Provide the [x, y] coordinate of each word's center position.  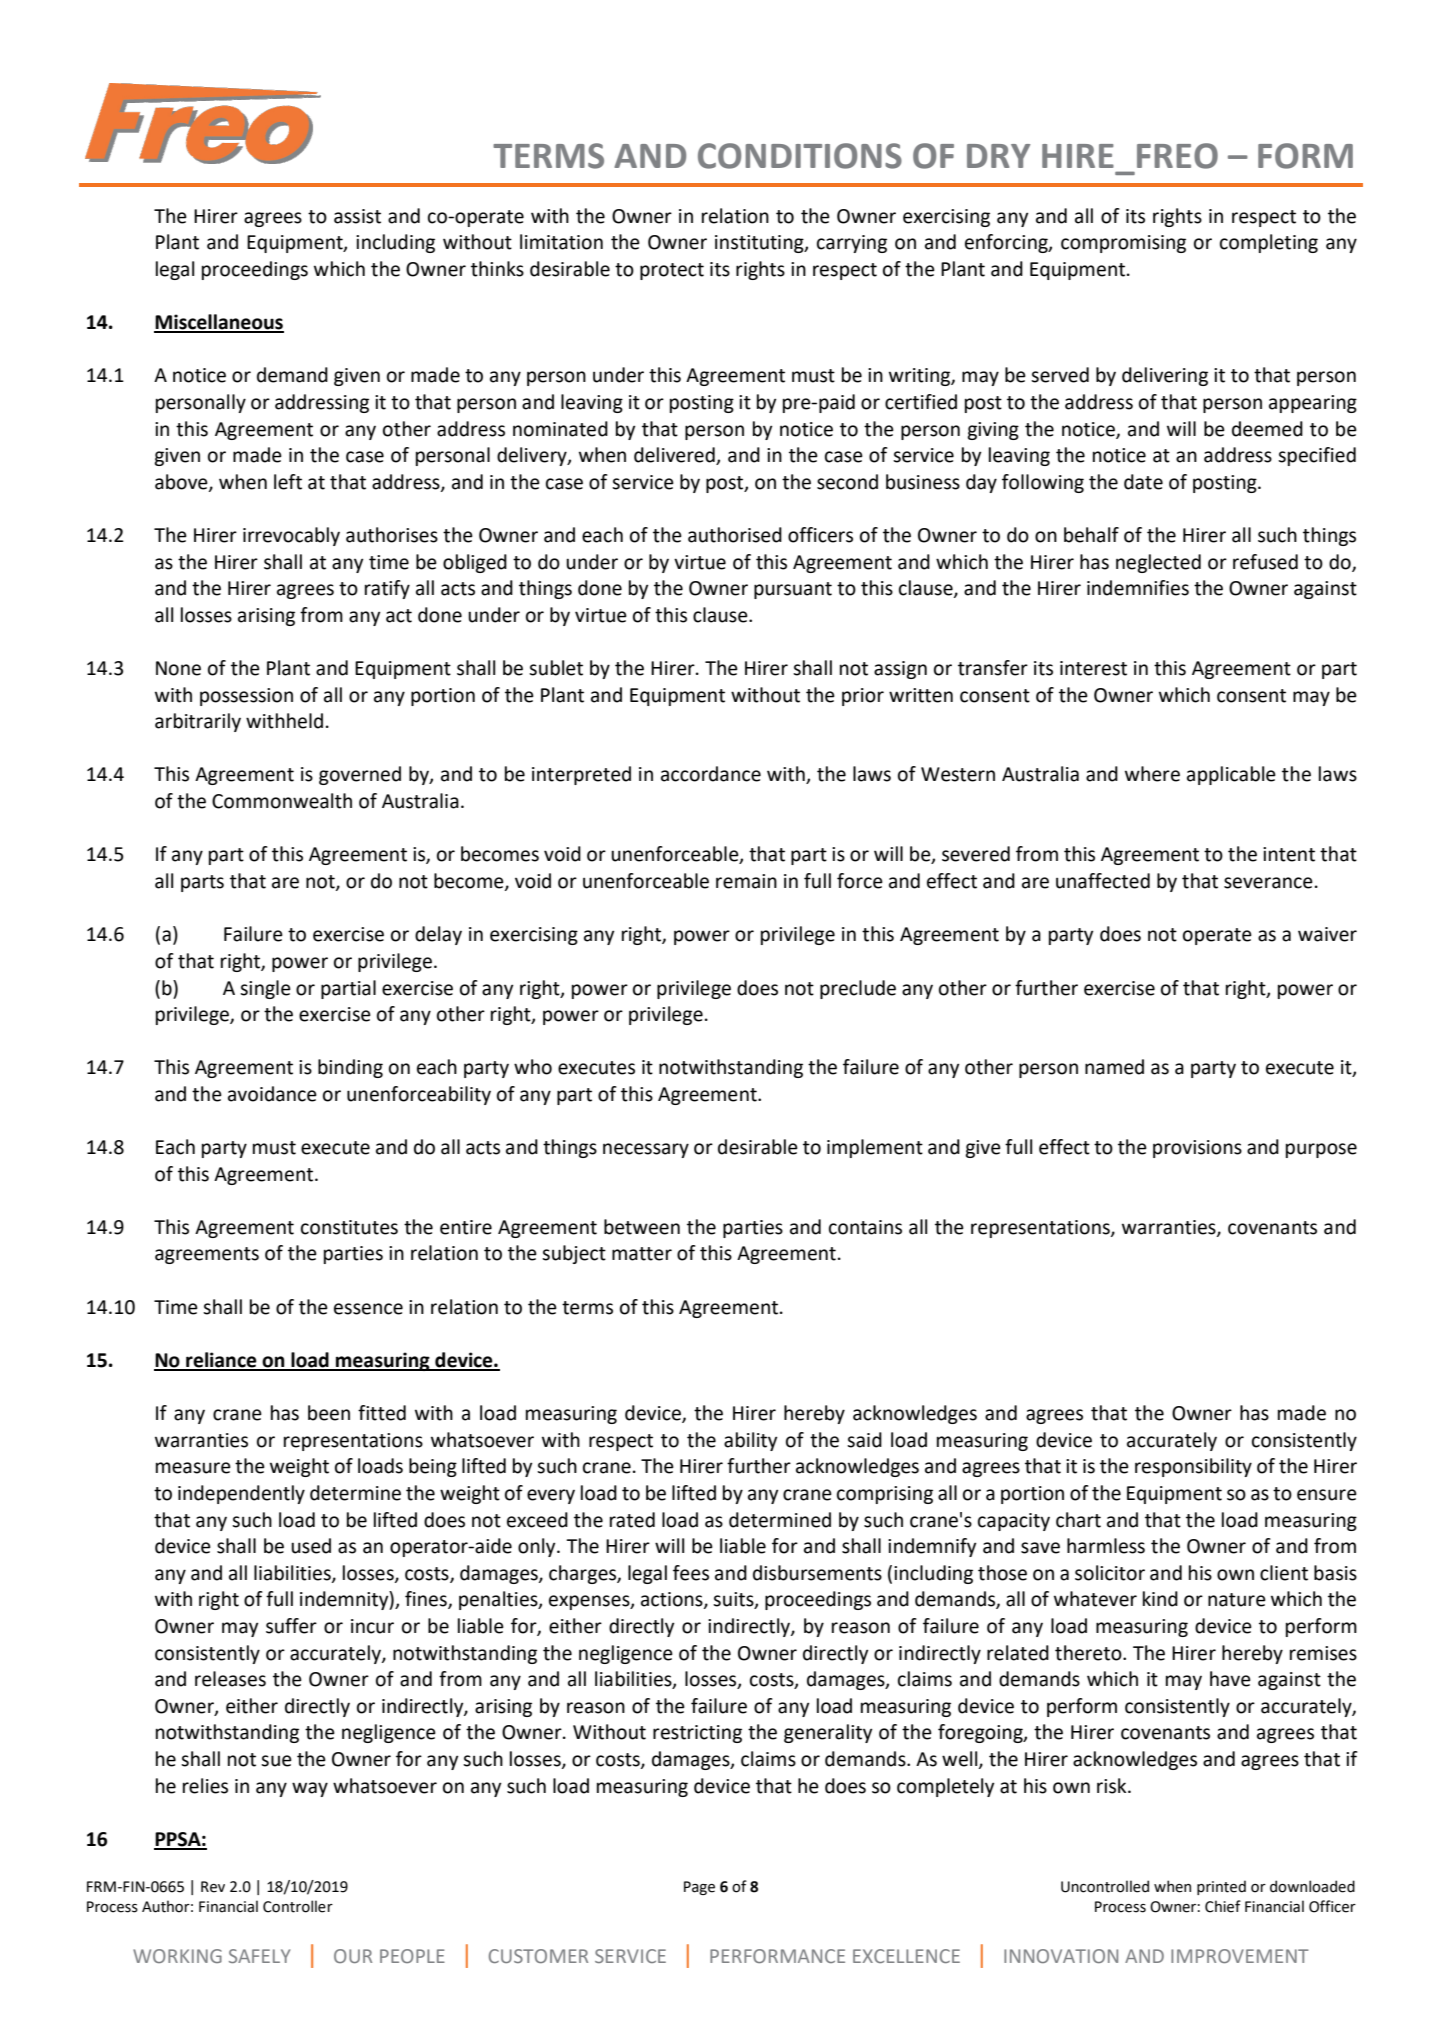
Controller [298, 1906]
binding [350, 1068]
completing [1269, 243]
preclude [858, 989]
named [1114, 1067]
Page [699, 1888]
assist [357, 216]
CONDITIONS [800, 156]
